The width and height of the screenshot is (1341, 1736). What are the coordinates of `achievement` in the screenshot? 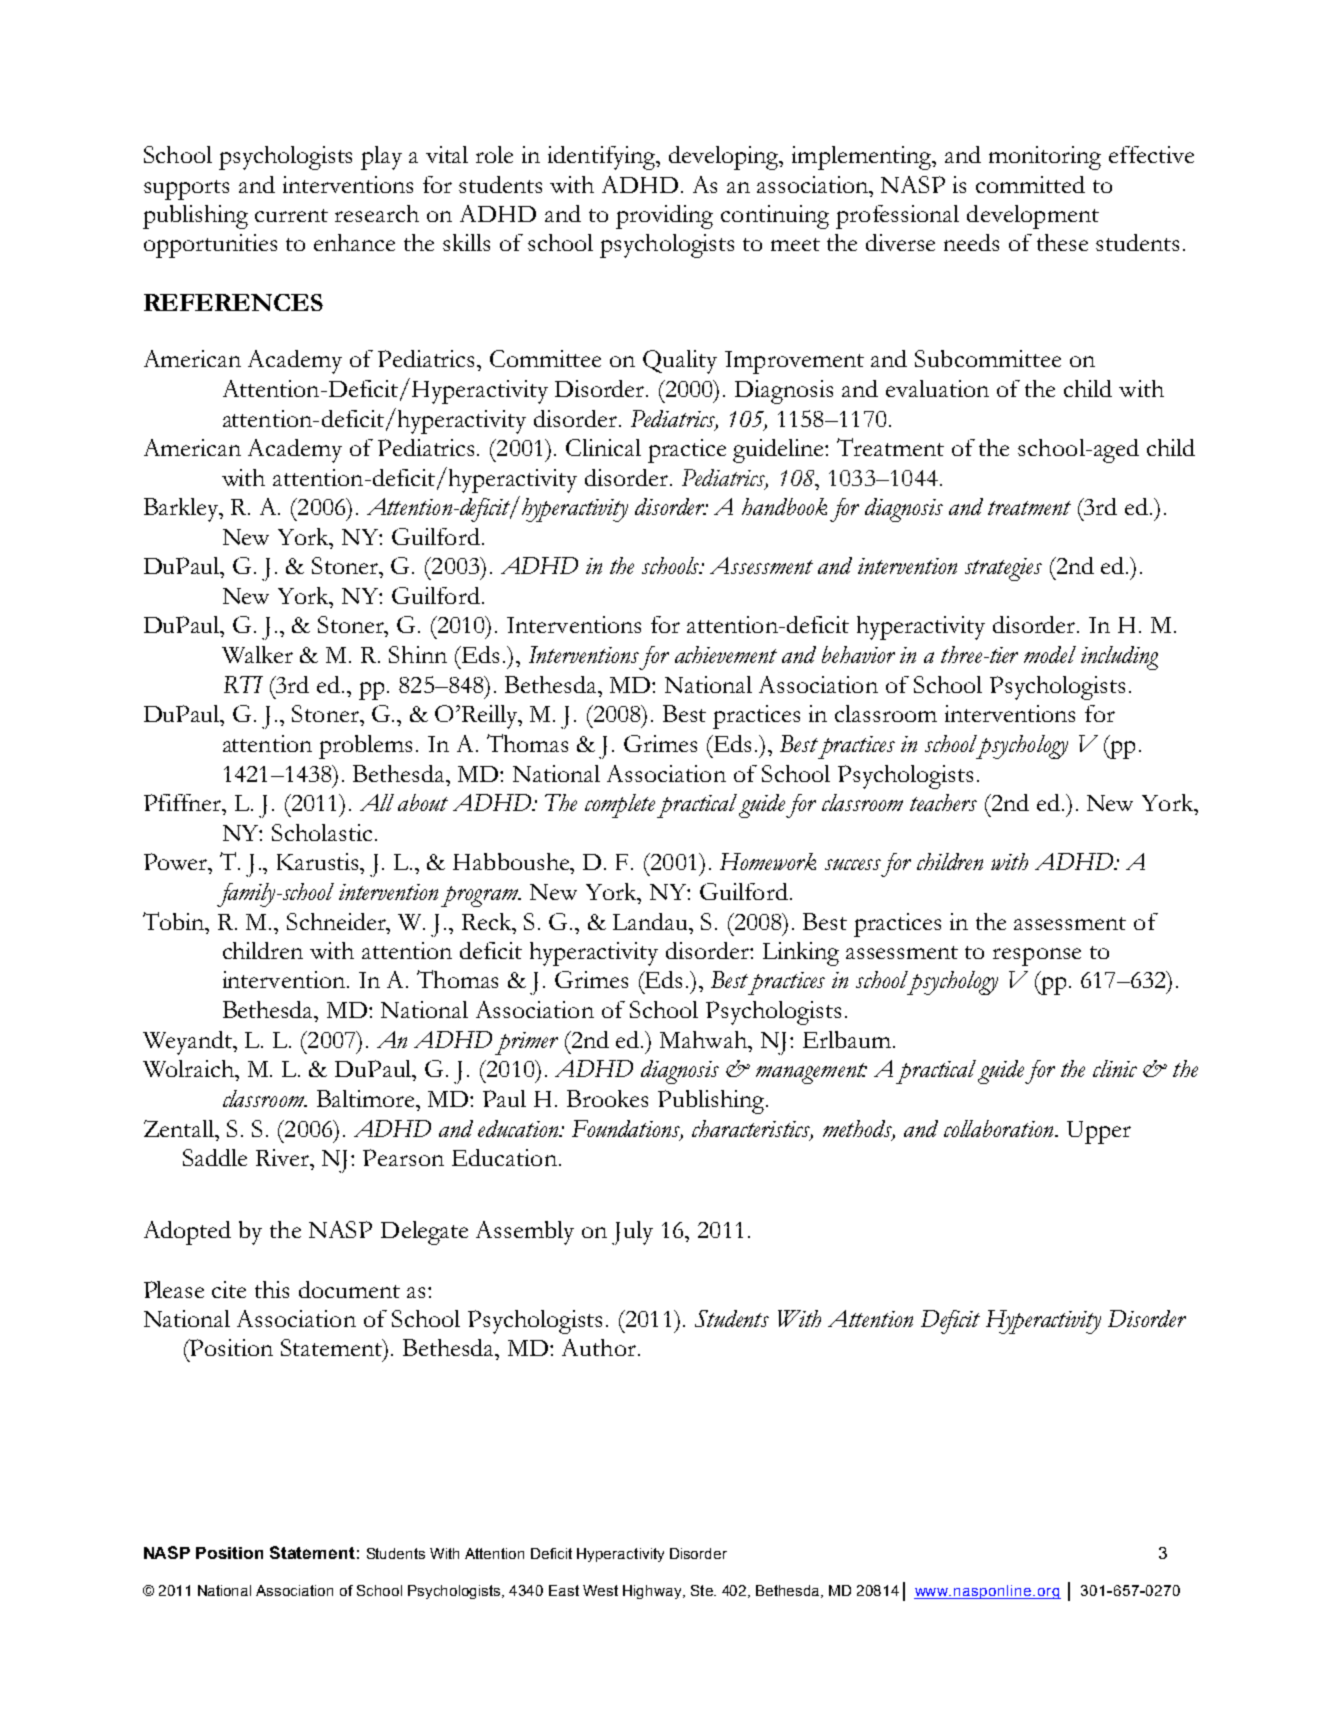 It's located at (726, 654).
